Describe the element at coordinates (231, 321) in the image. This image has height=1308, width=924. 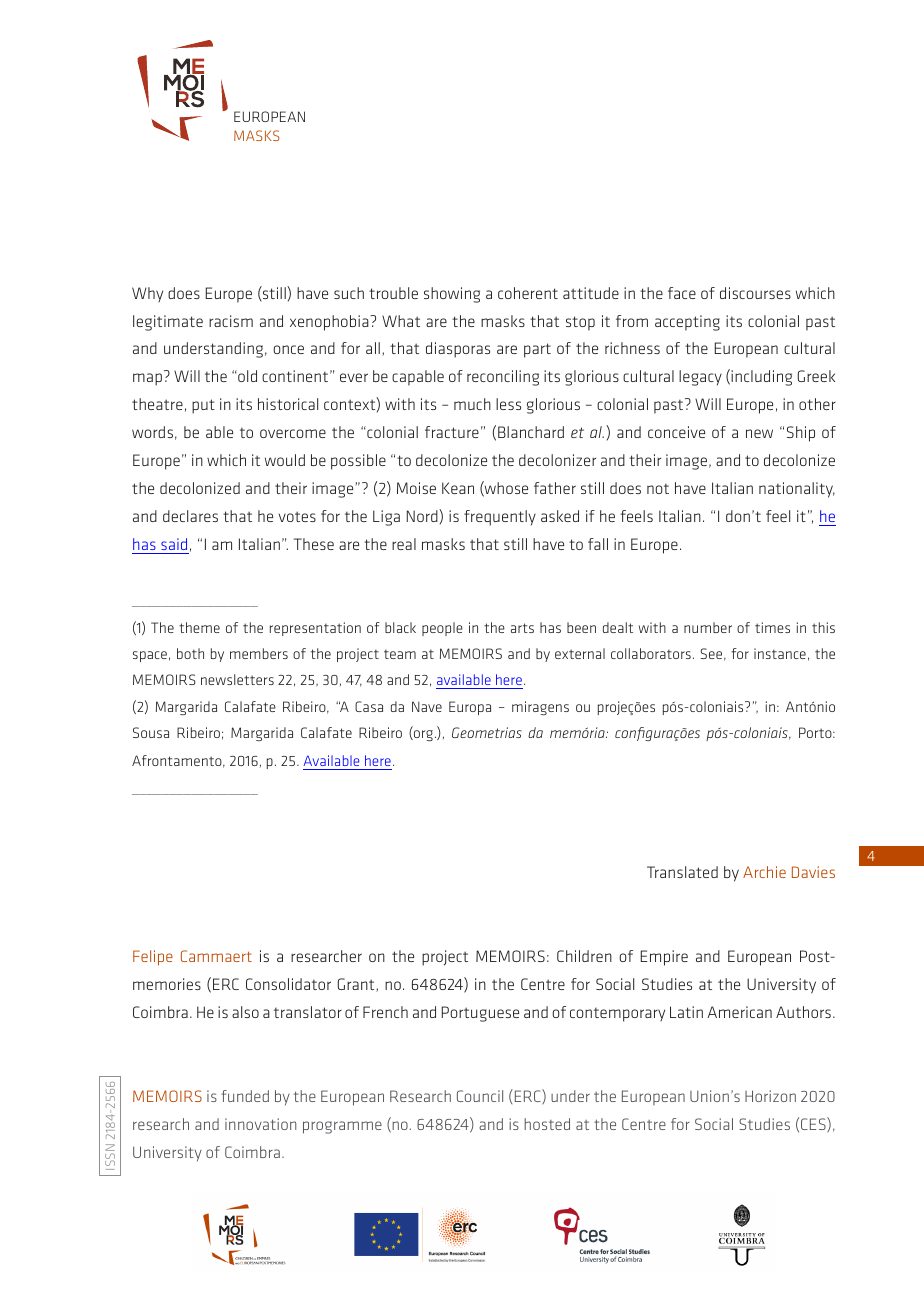
I see `racism` at that location.
